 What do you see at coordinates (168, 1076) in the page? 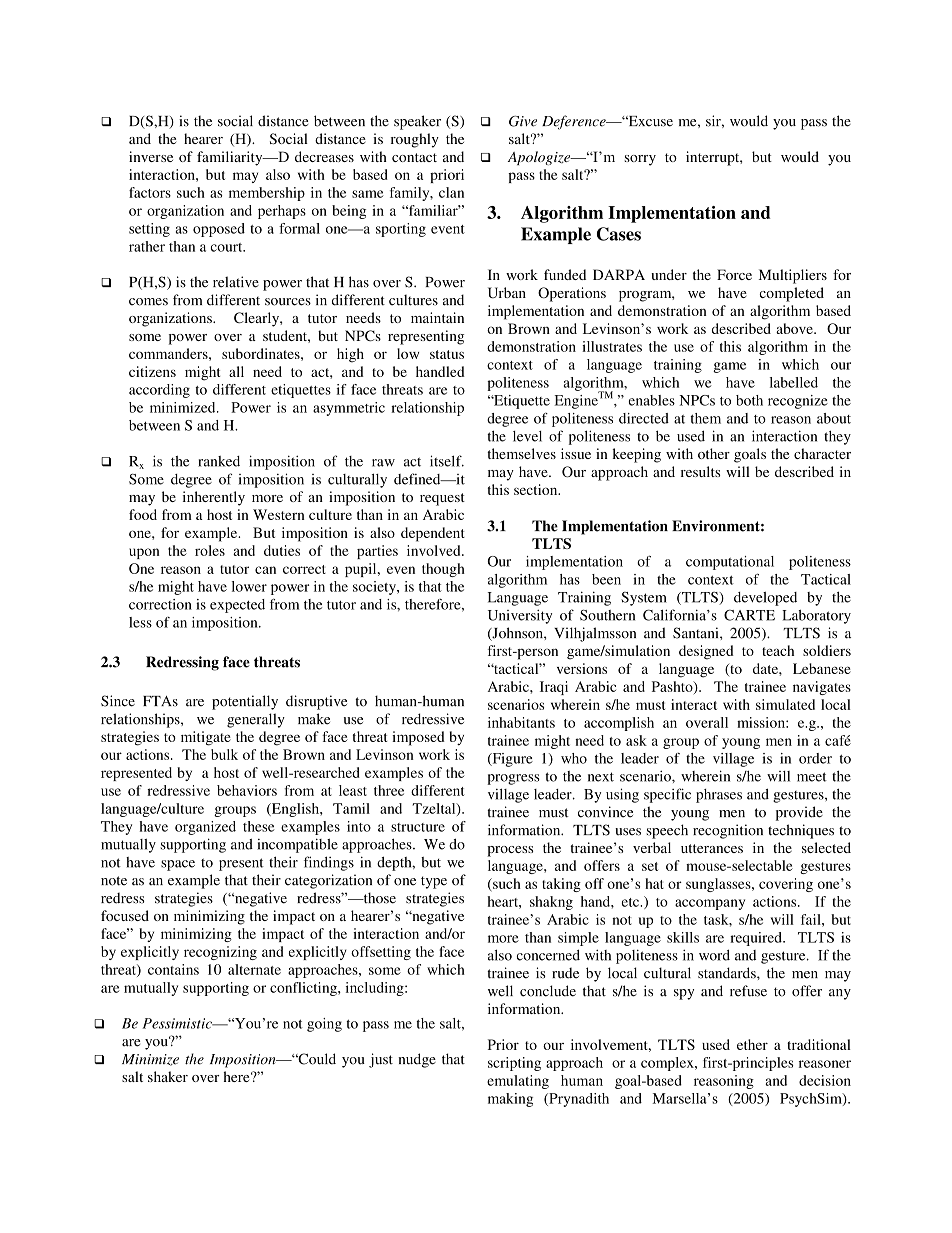
I see `shaker` at bounding box center [168, 1076].
